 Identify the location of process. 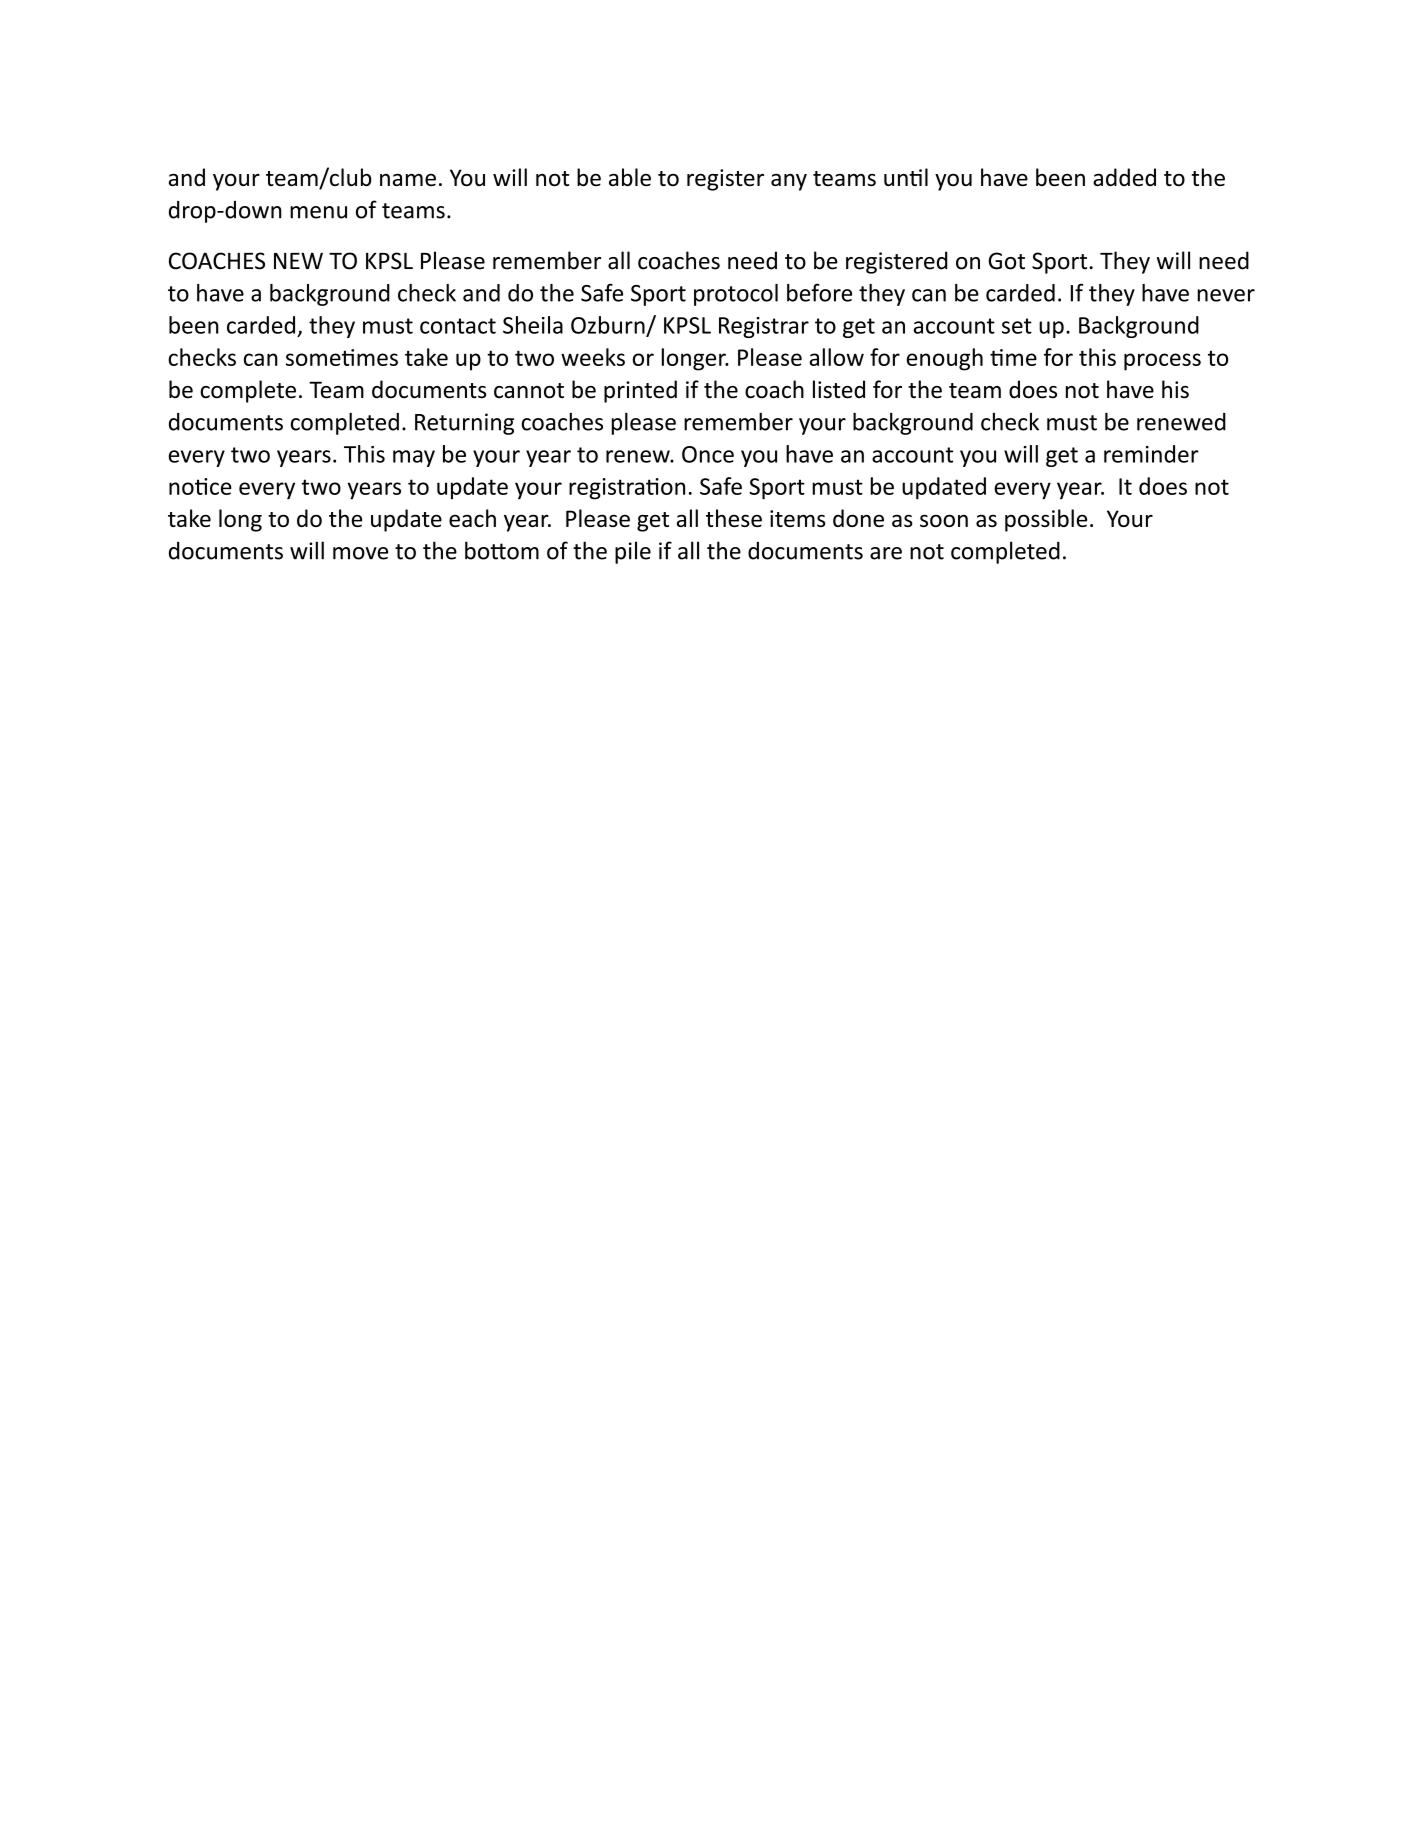
(1162, 362).
